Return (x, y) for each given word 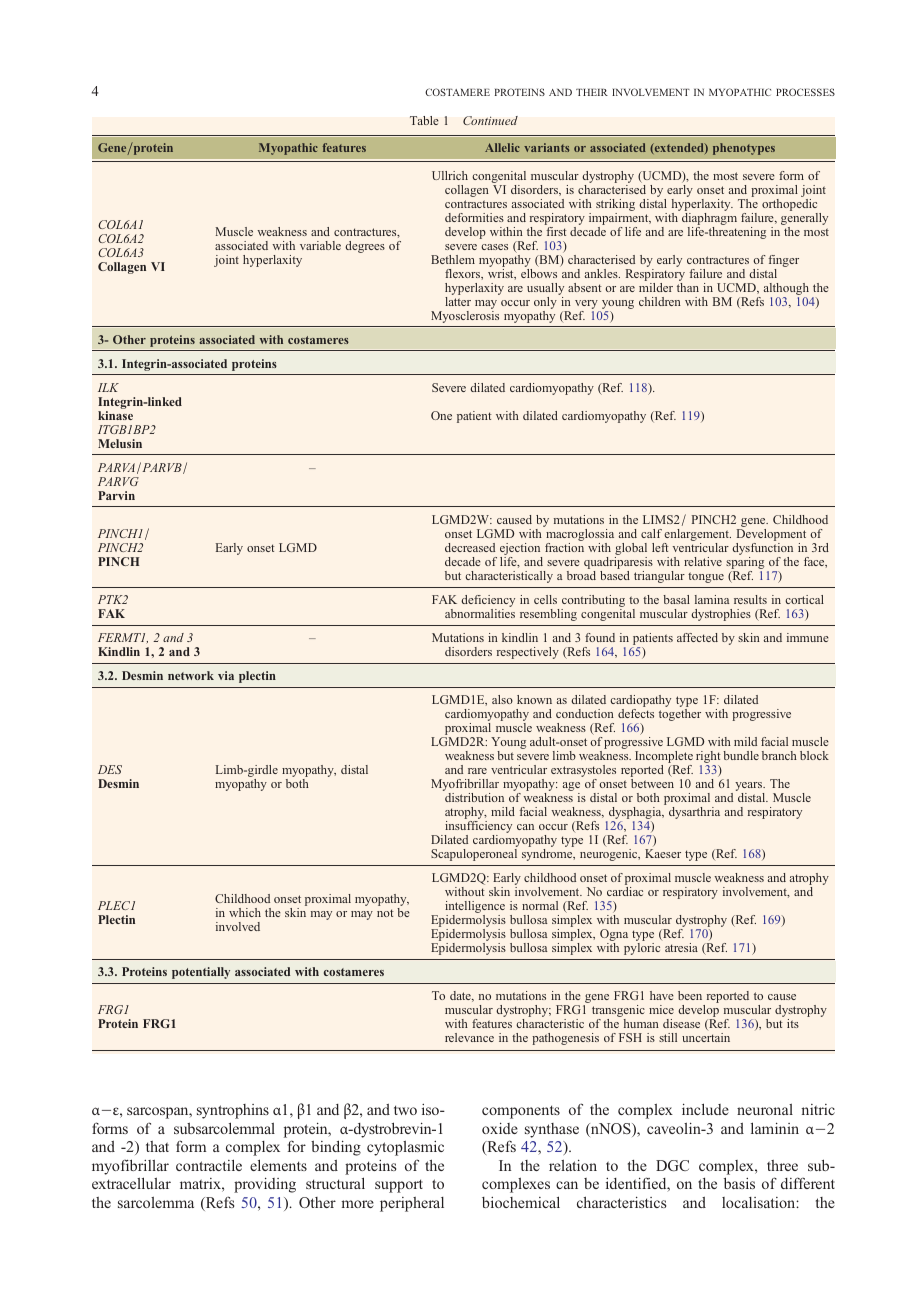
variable (320, 245)
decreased (470, 547)
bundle (741, 755)
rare (477, 771)
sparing (745, 564)
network (191, 675)
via (226, 675)
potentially (201, 973)
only (546, 301)
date (461, 996)
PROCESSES (805, 92)
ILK (108, 387)
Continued (490, 120)
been (690, 995)
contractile (209, 1165)
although (786, 289)
